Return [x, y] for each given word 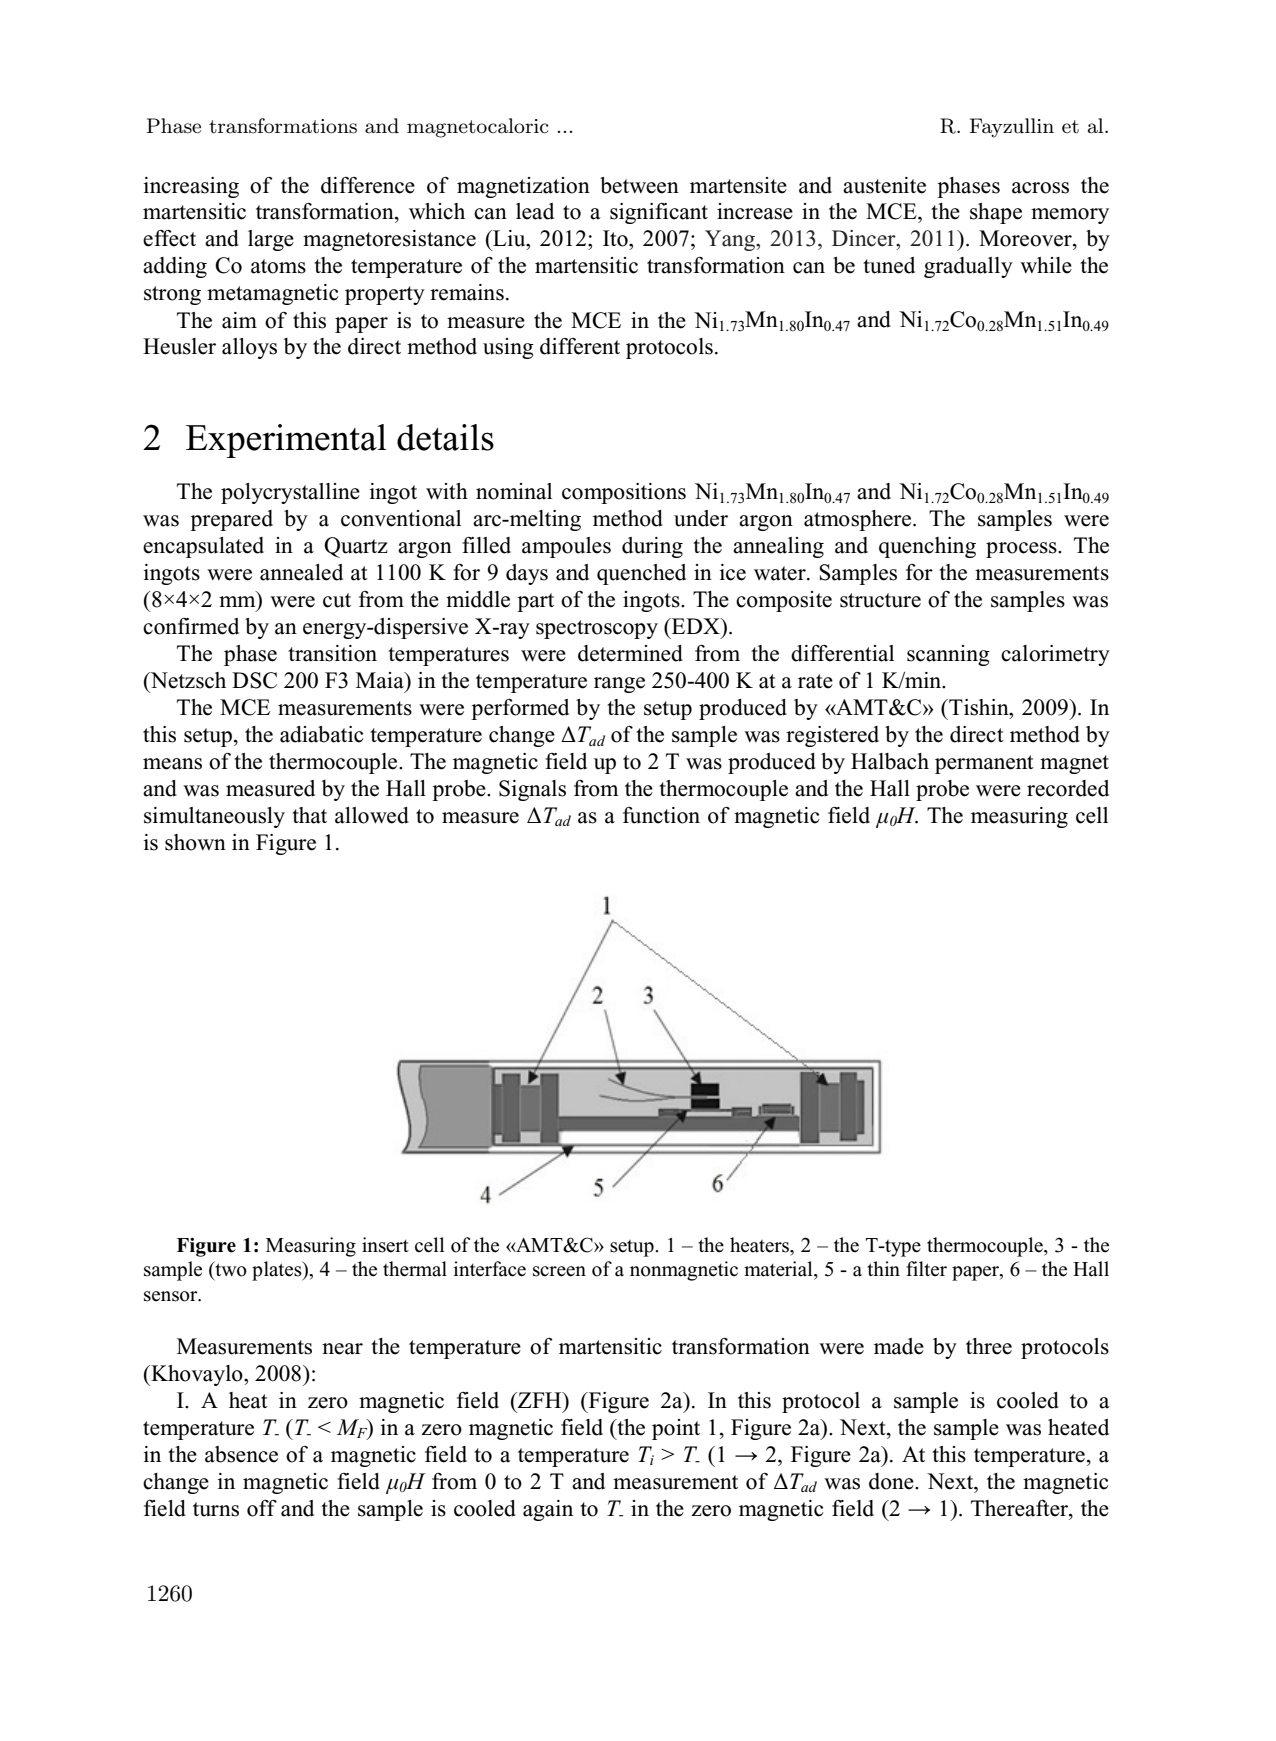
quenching [927, 547]
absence [241, 1454]
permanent [984, 764]
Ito [616, 238]
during [652, 547]
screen [559, 1271]
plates [278, 1271]
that [309, 815]
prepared [231, 520]
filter [926, 1269]
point [676, 1429]
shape [996, 213]
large [271, 240]
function [661, 815]
